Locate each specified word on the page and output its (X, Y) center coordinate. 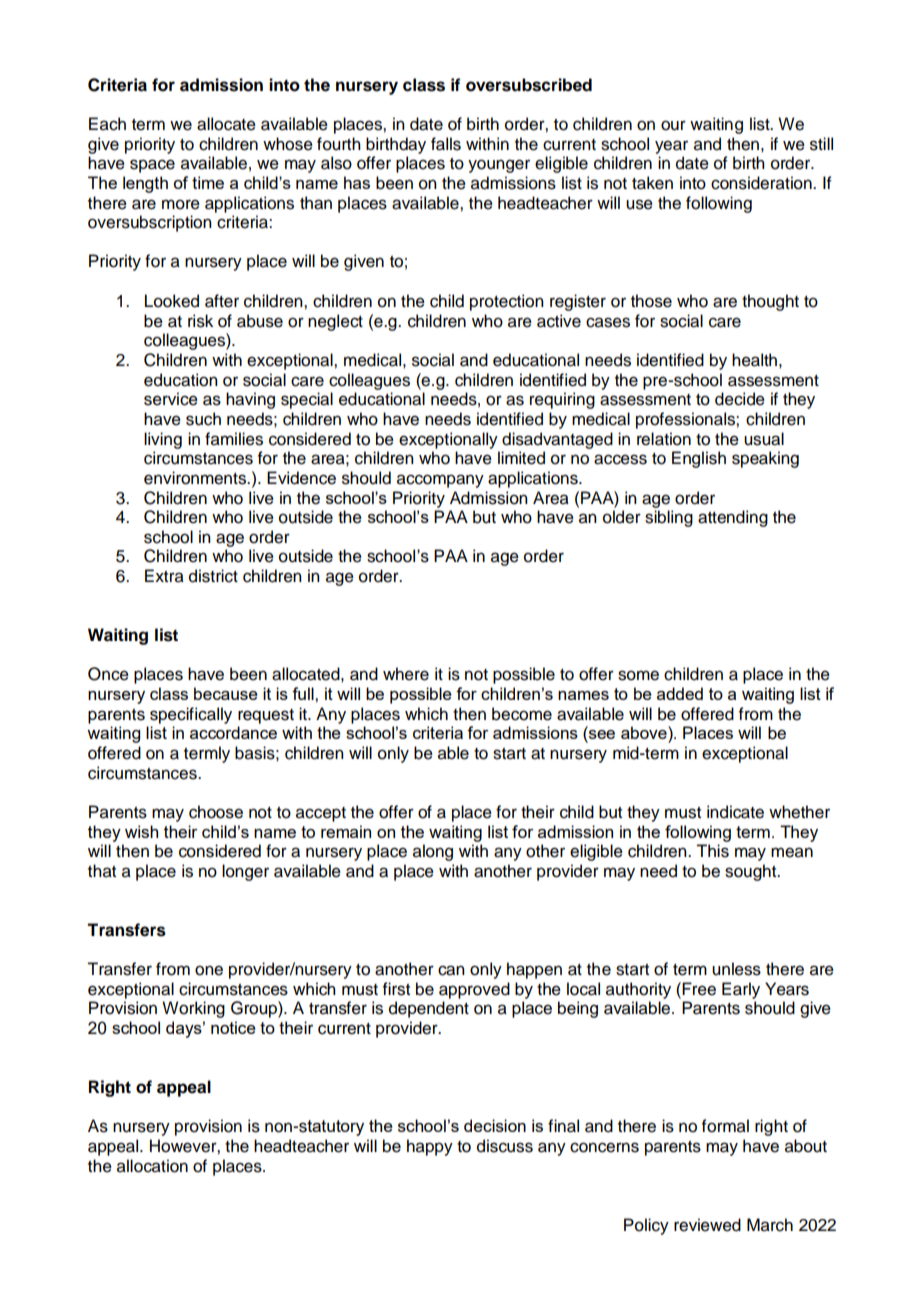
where (406, 674)
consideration (762, 183)
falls (446, 144)
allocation (152, 1166)
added (680, 693)
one (209, 970)
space (152, 166)
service (171, 399)
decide (740, 399)
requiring (562, 400)
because (226, 693)
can (451, 970)
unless (736, 969)
